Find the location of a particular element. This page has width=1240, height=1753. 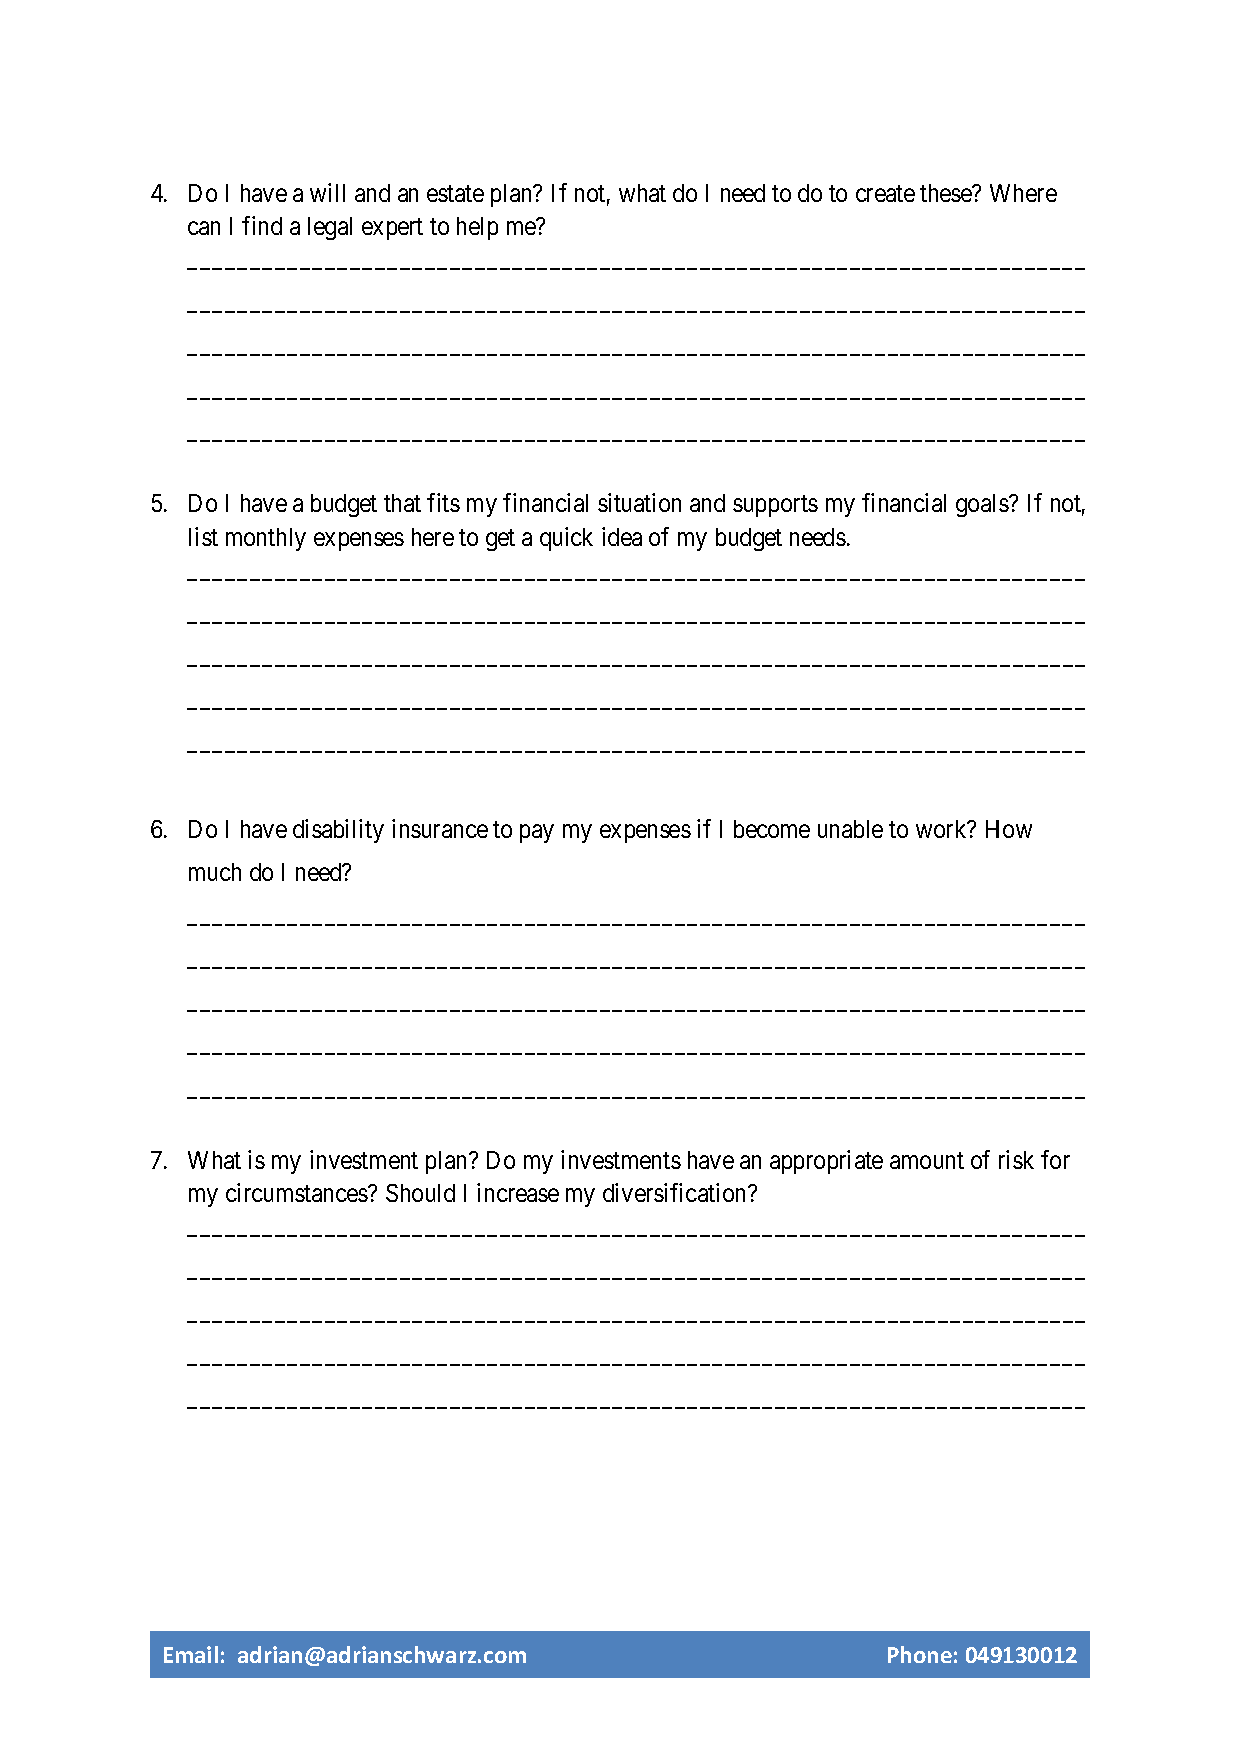

Email is located at coordinates (191, 1654).
